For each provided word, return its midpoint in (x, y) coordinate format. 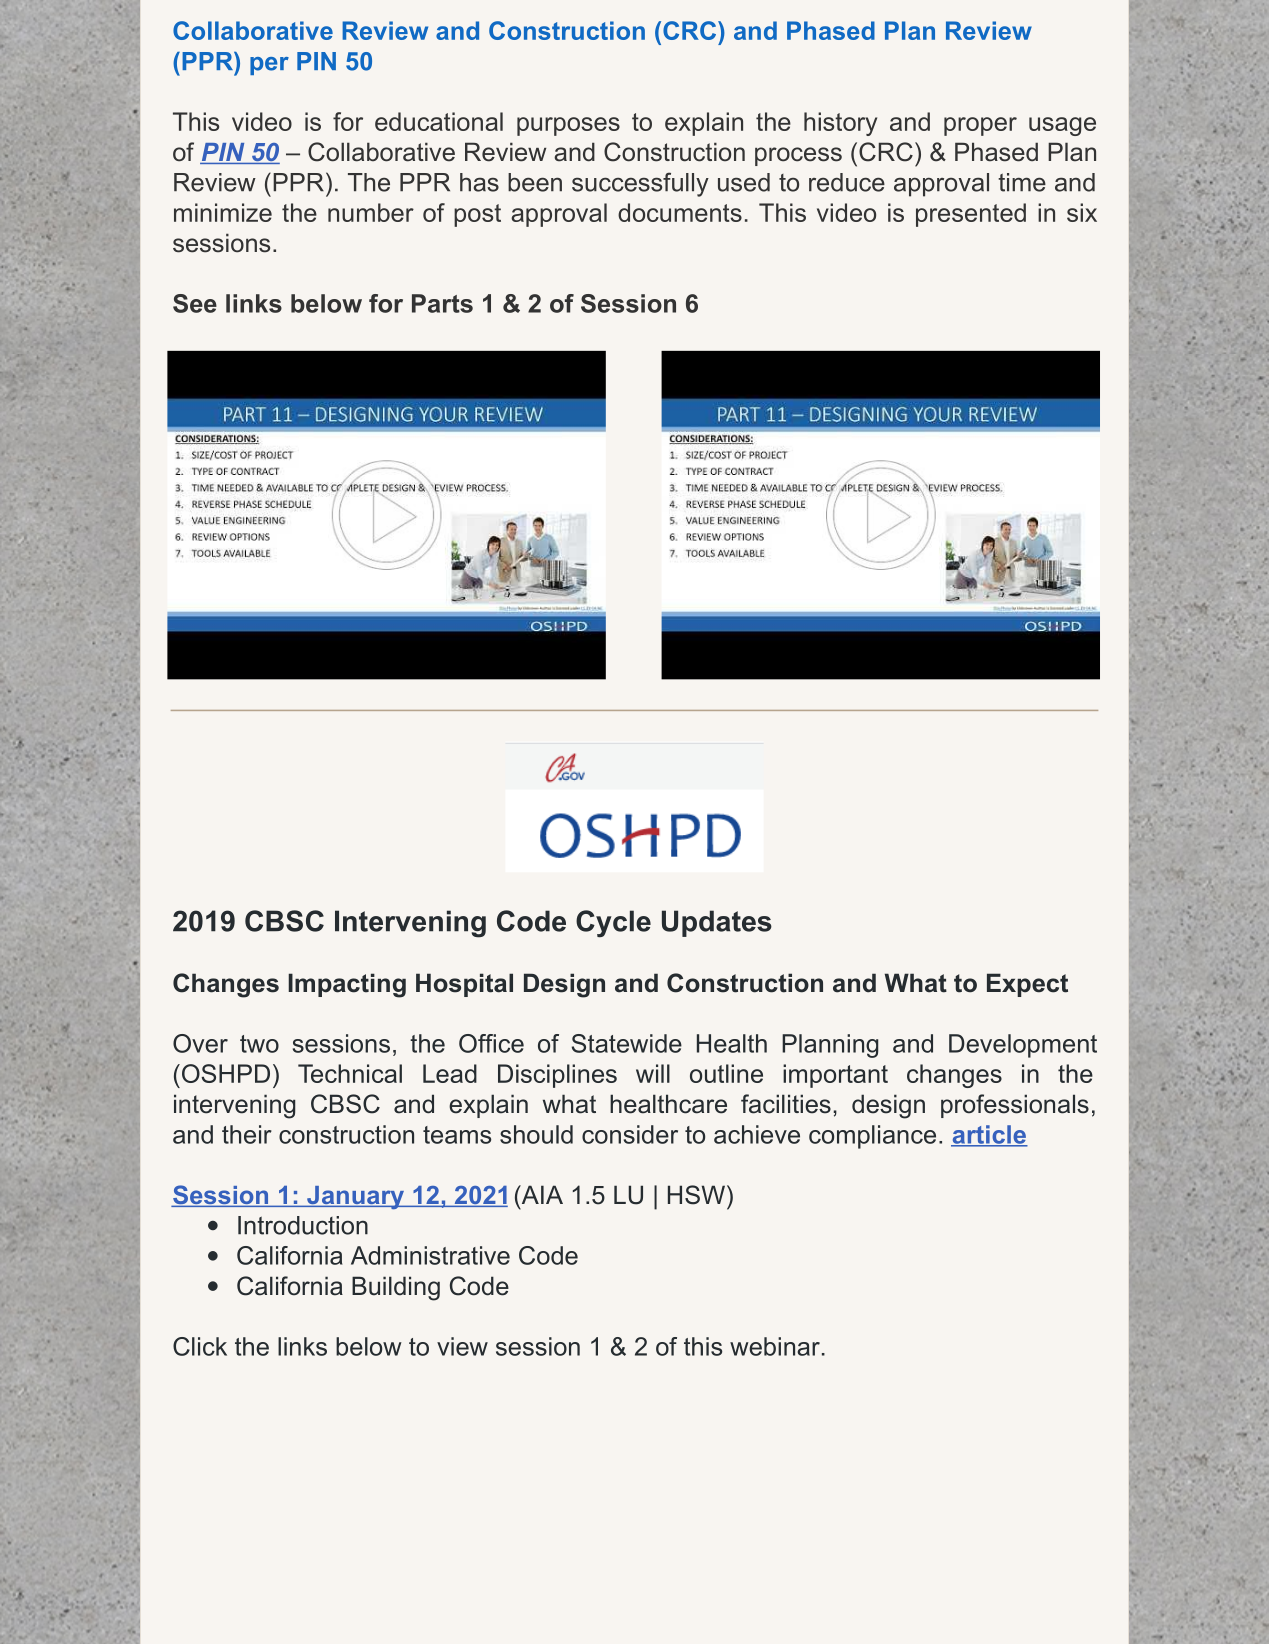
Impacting (347, 985)
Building (396, 1288)
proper (980, 126)
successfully (640, 184)
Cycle (613, 924)
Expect (1027, 985)
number (371, 212)
